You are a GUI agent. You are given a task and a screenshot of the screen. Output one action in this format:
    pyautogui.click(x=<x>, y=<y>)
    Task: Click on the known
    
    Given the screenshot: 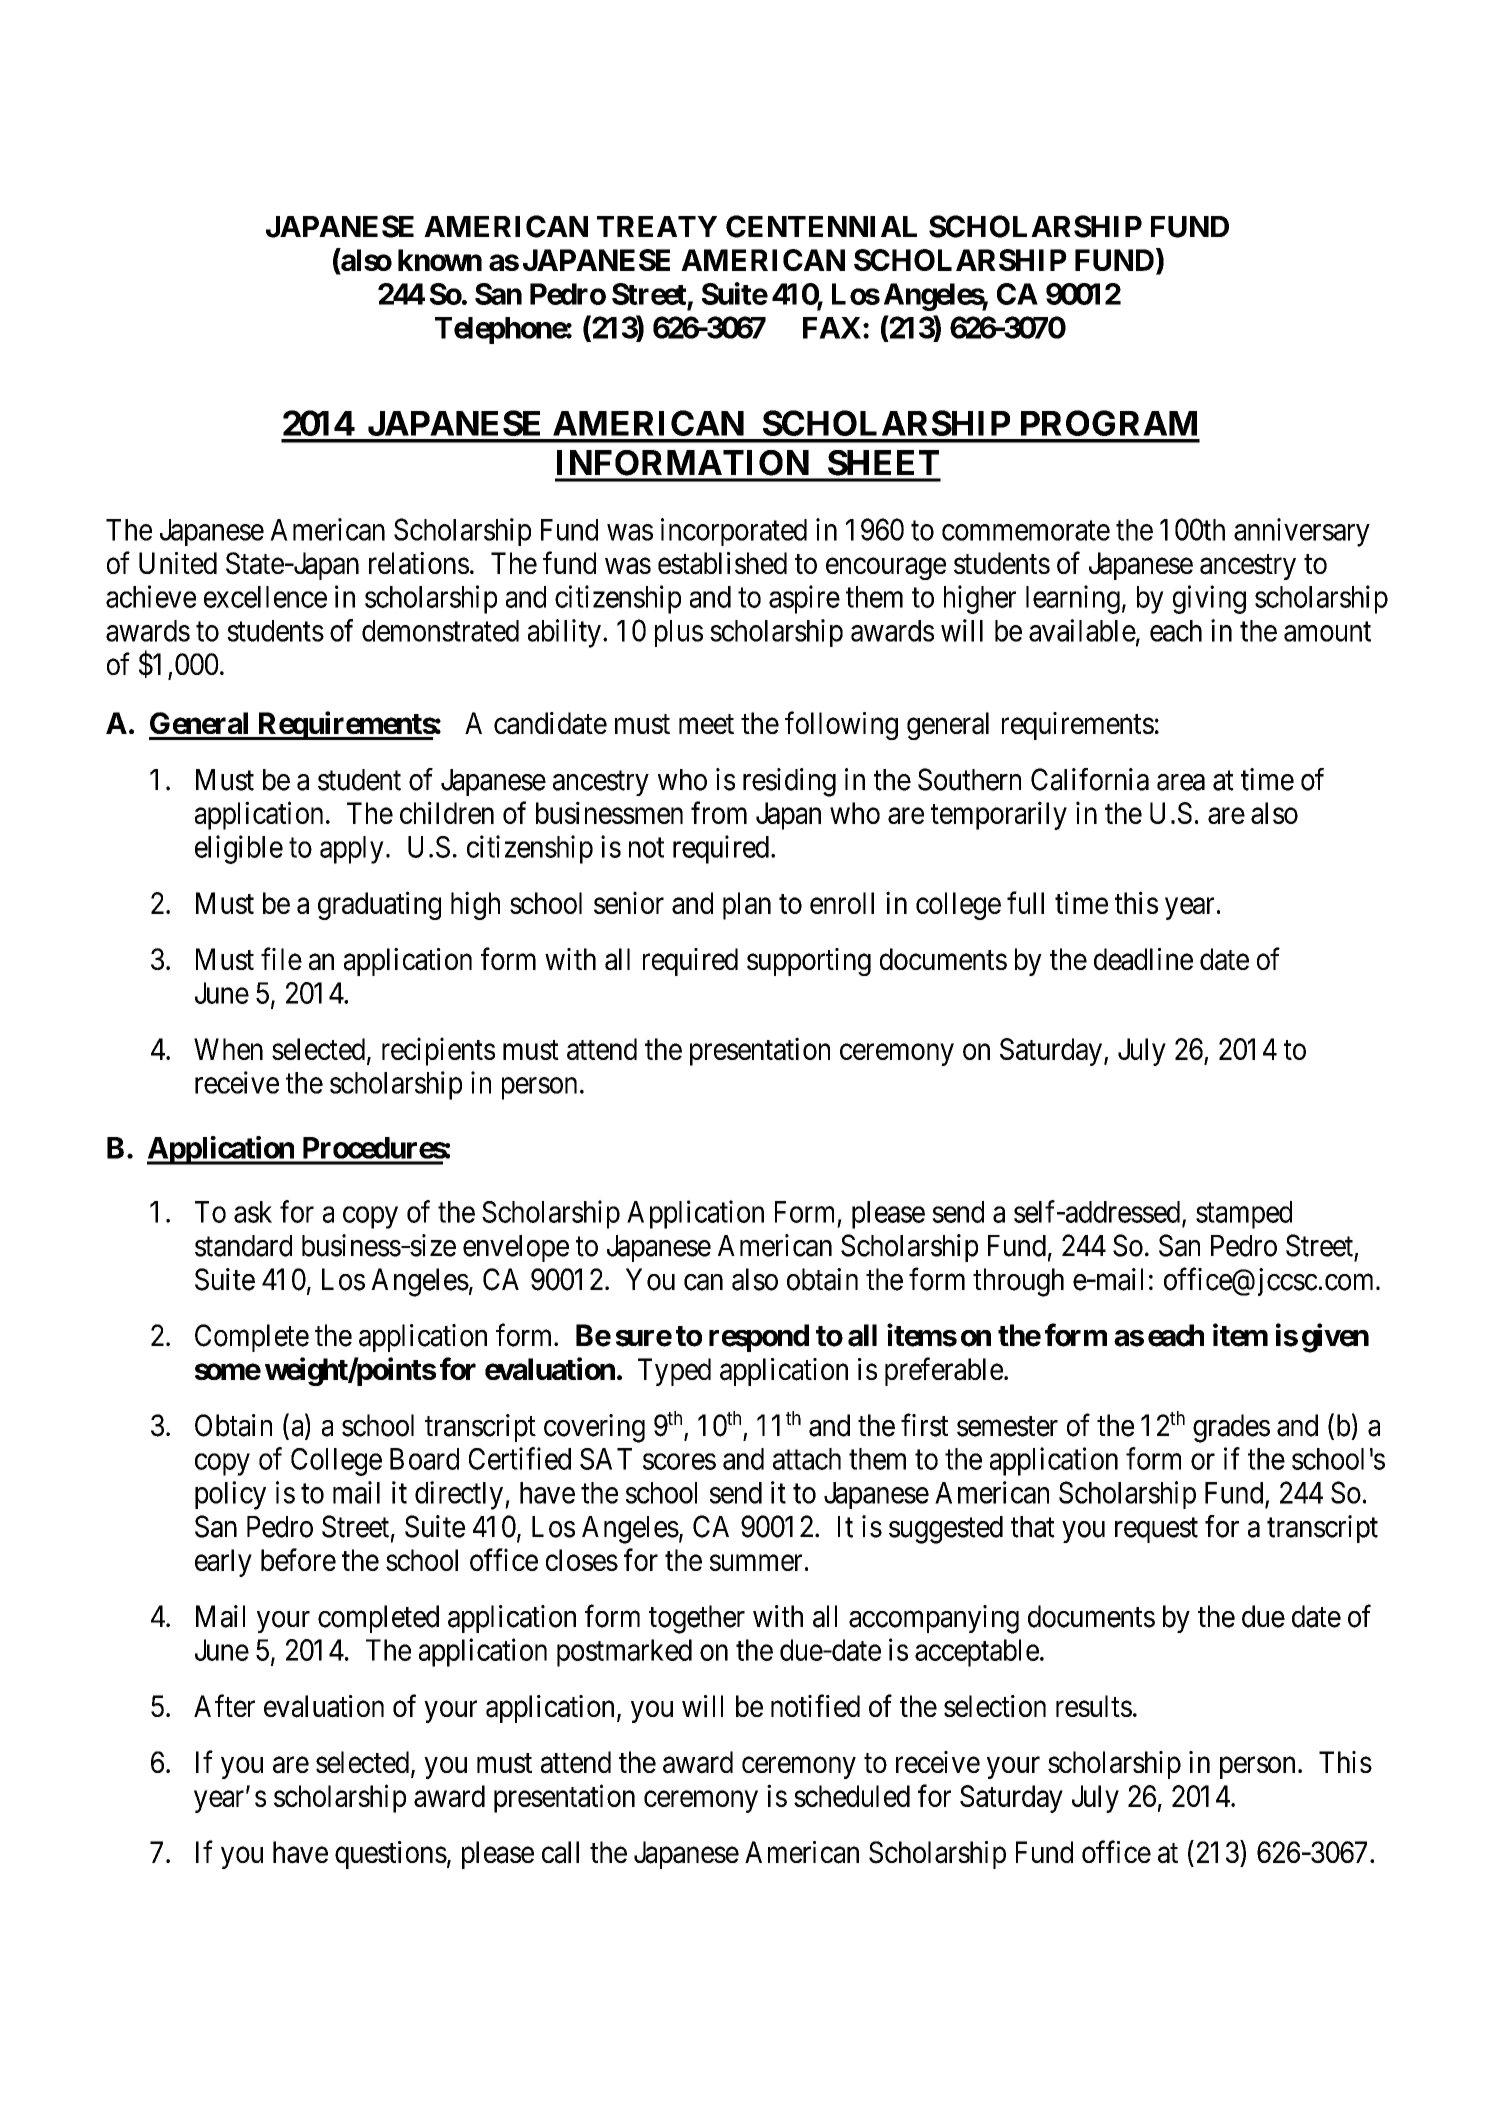 What is the action you would take?
    pyautogui.click(x=440, y=260)
